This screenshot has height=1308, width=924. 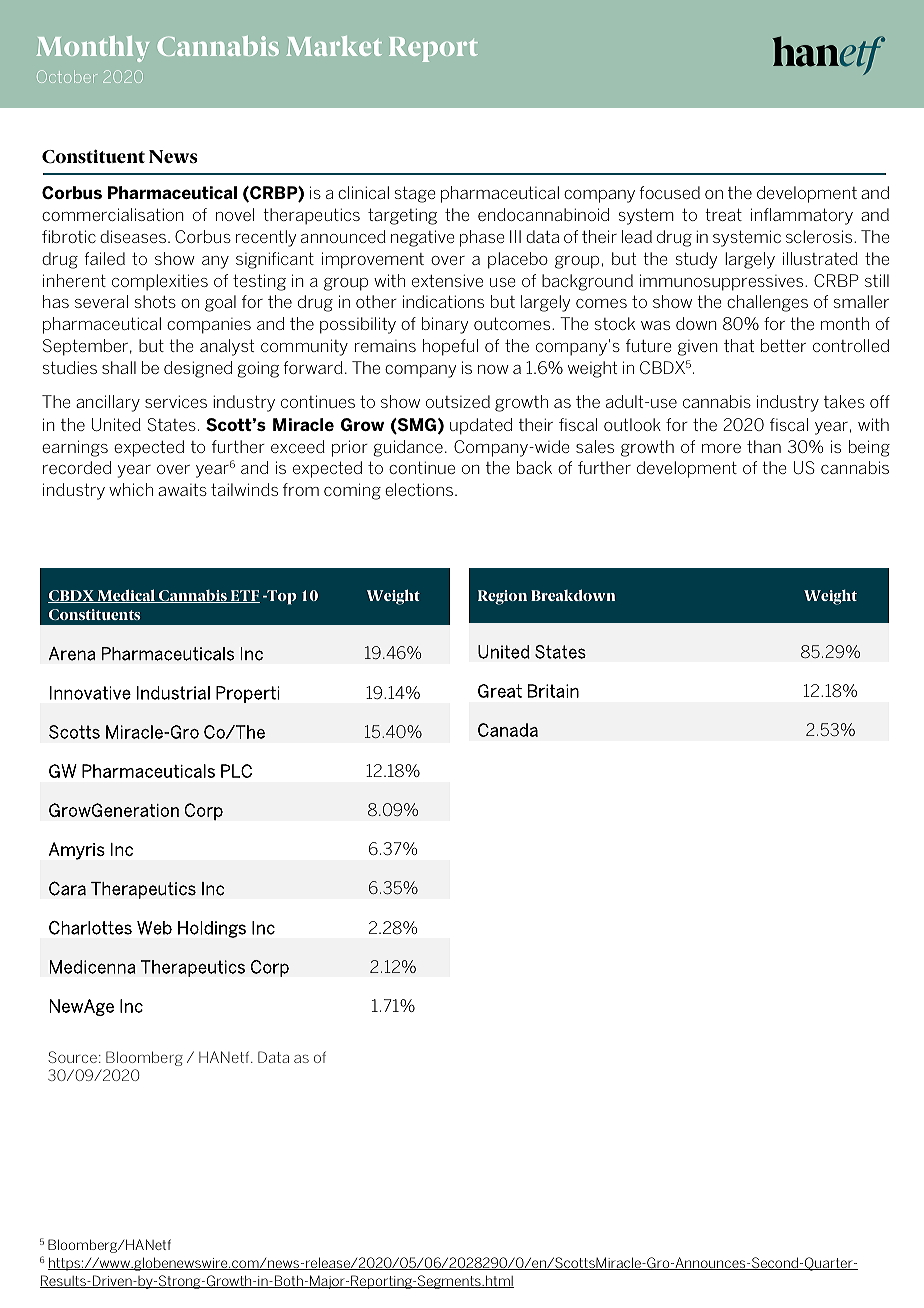 What do you see at coordinates (182, 490) in the screenshot?
I see `awaits` at bounding box center [182, 490].
